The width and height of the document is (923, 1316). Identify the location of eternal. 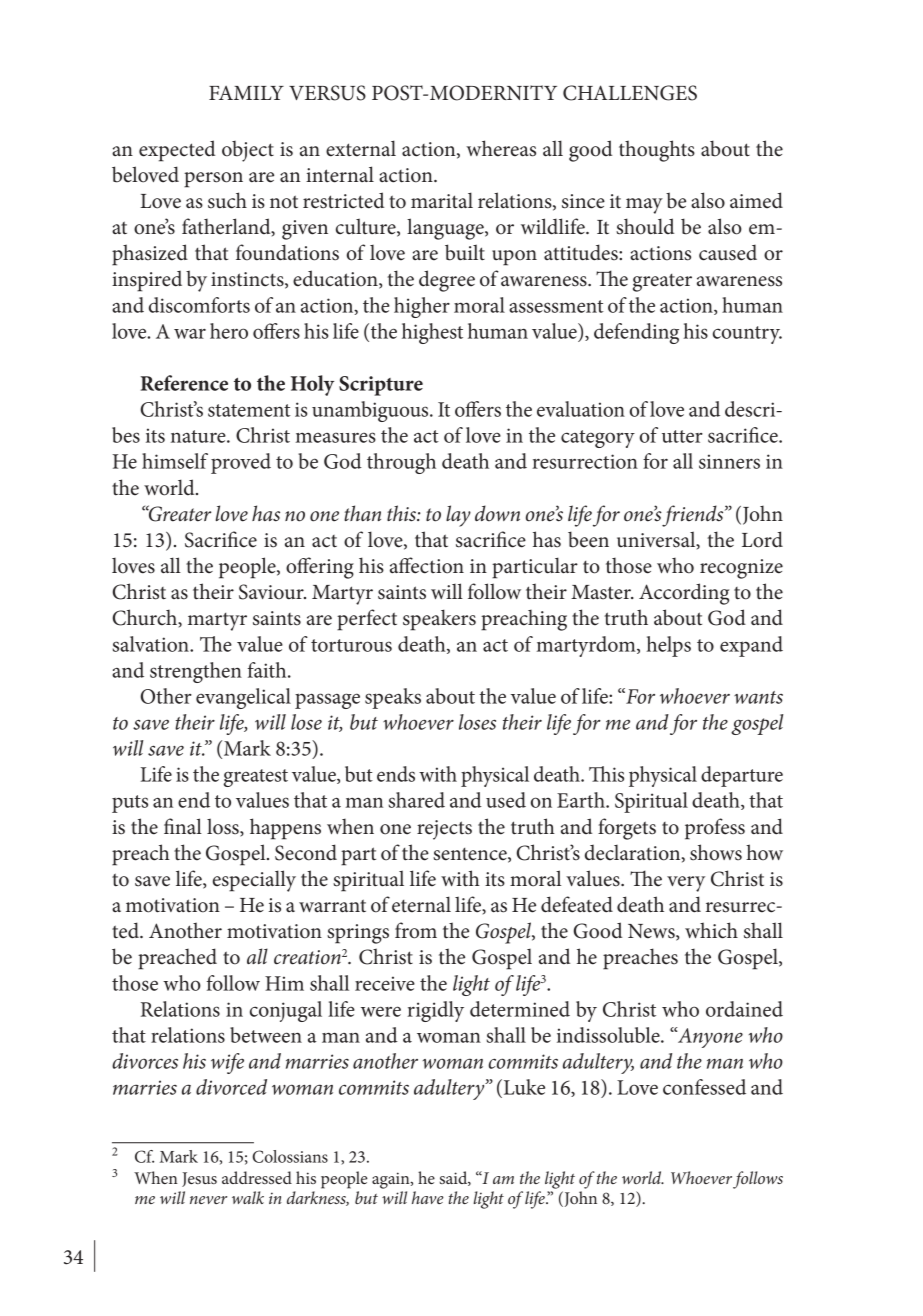
(421, 904).
